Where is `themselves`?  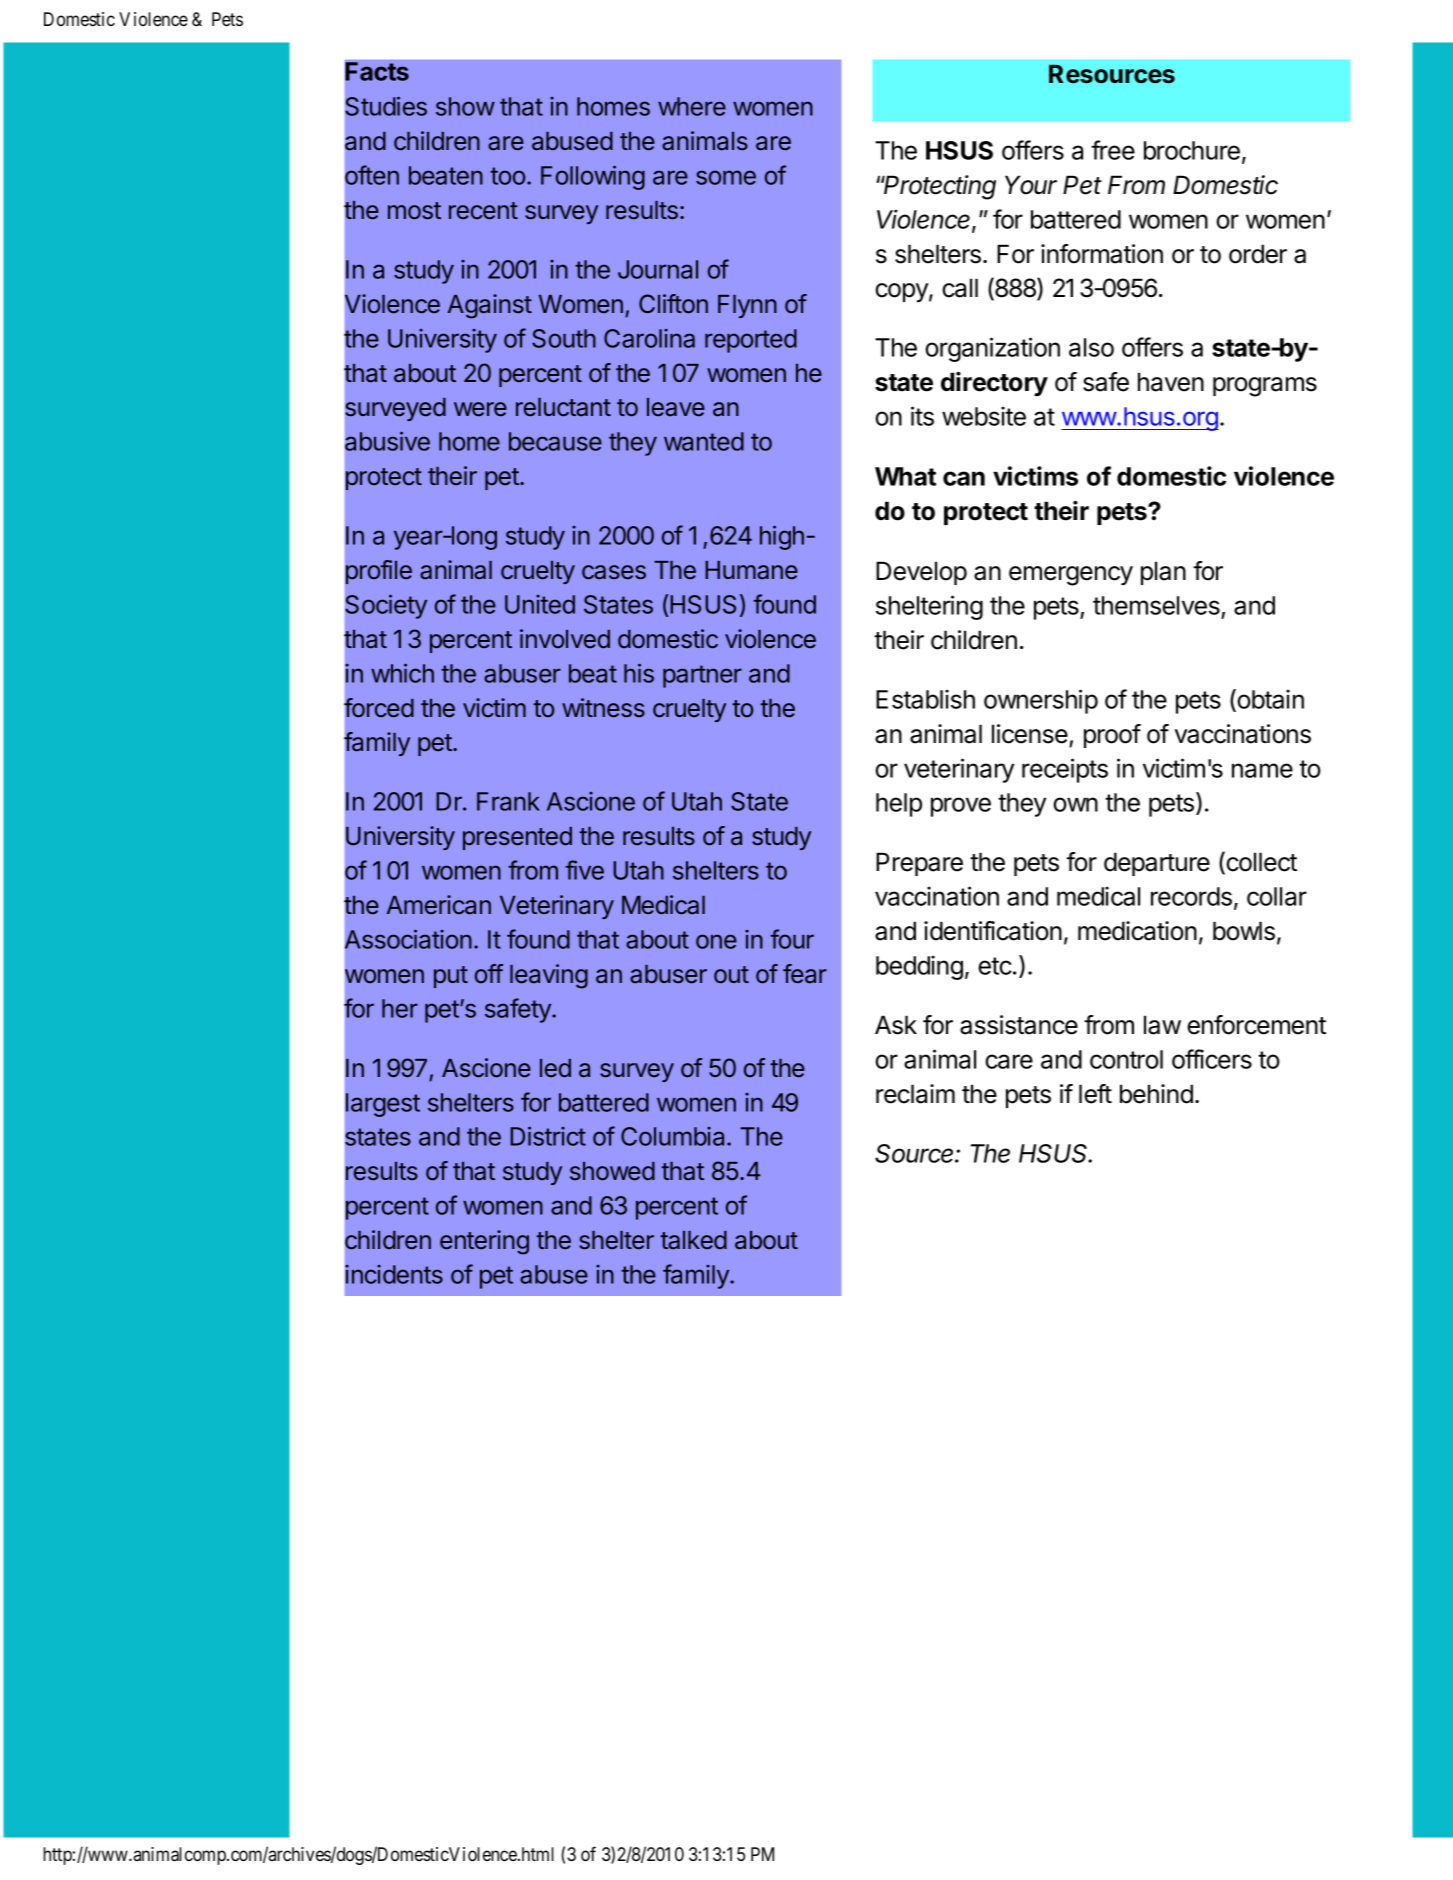 themselves is located at coordinates (1157, 607).
